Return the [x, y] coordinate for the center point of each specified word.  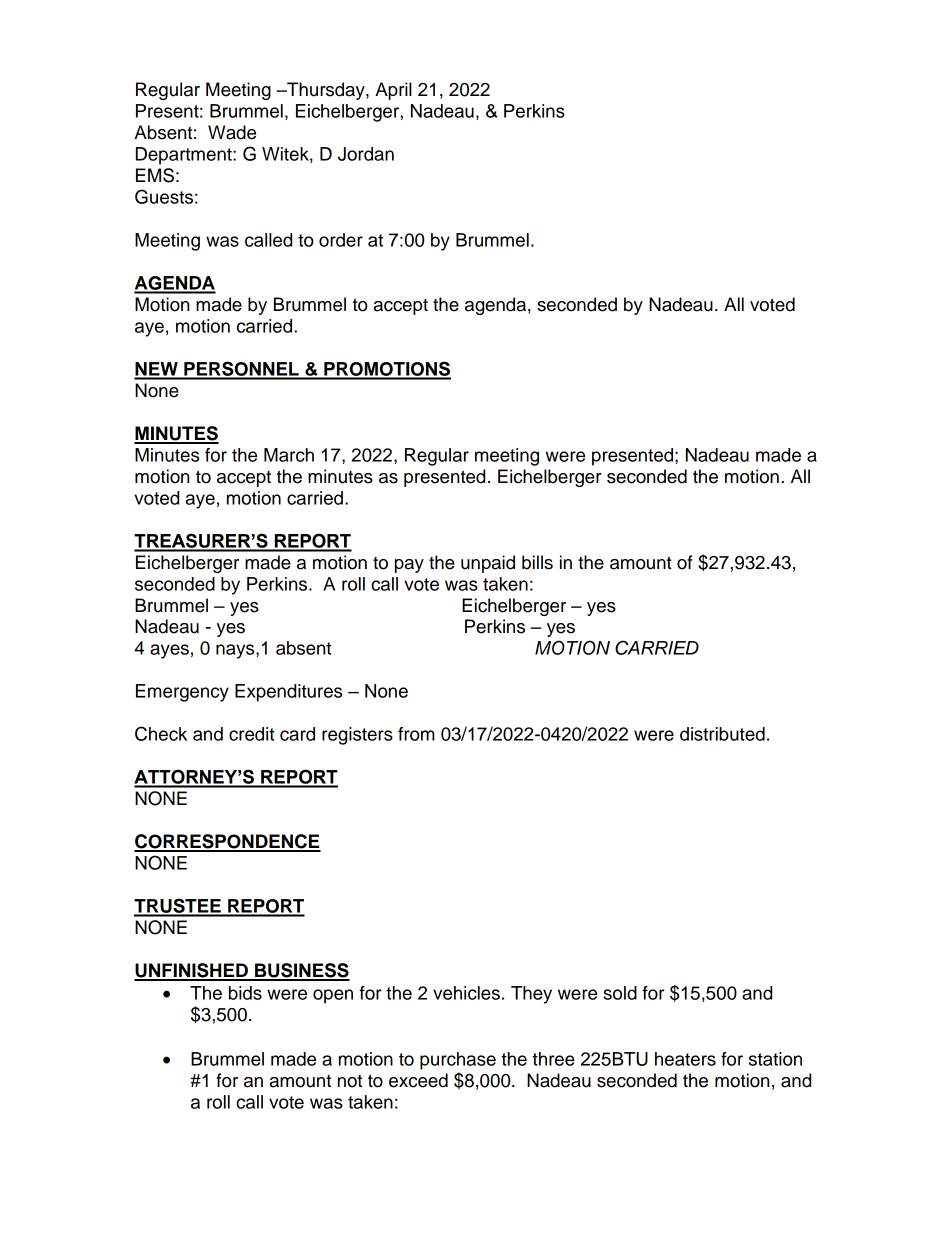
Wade [232, 132]
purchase [458, 1061]
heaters [685, 1059]
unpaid [488, 564]
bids [245, 993]
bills [537, 562]
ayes [169, 651]
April [393, 91]
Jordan [366, 154]
